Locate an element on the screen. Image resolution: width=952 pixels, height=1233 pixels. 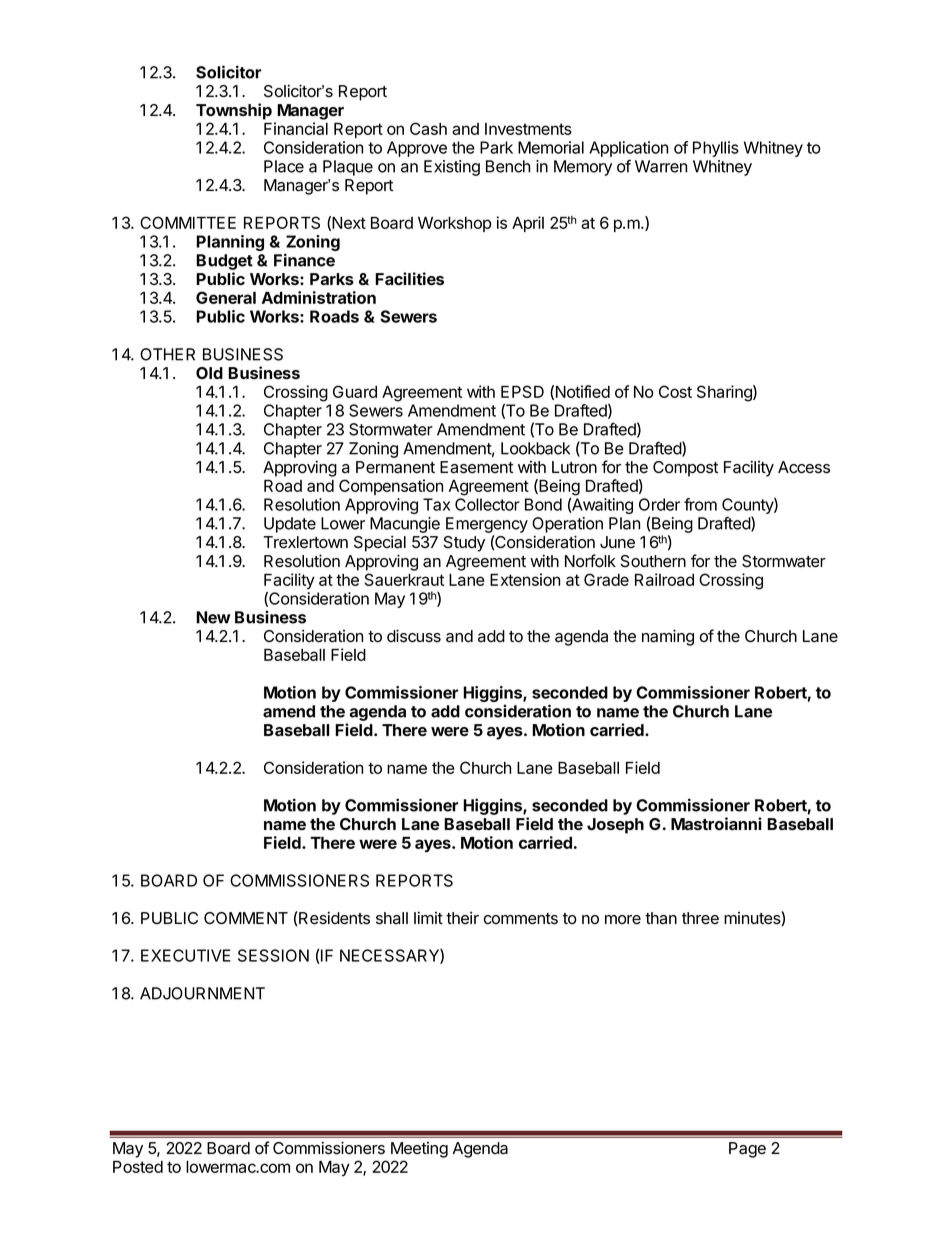
discuss is located at coordinates (414, 636).
